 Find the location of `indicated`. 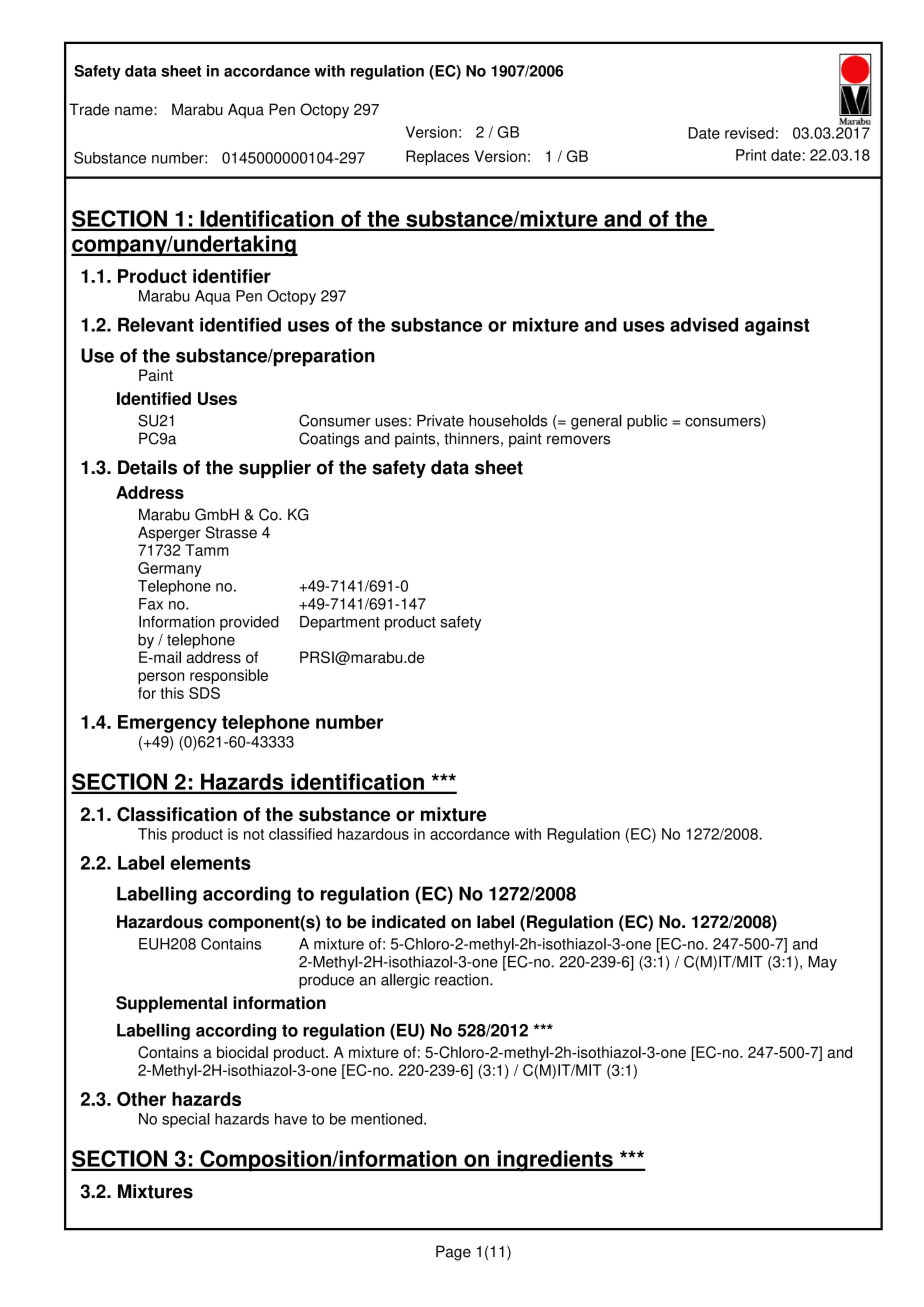

indicated is located at coordinates (408, 922).
